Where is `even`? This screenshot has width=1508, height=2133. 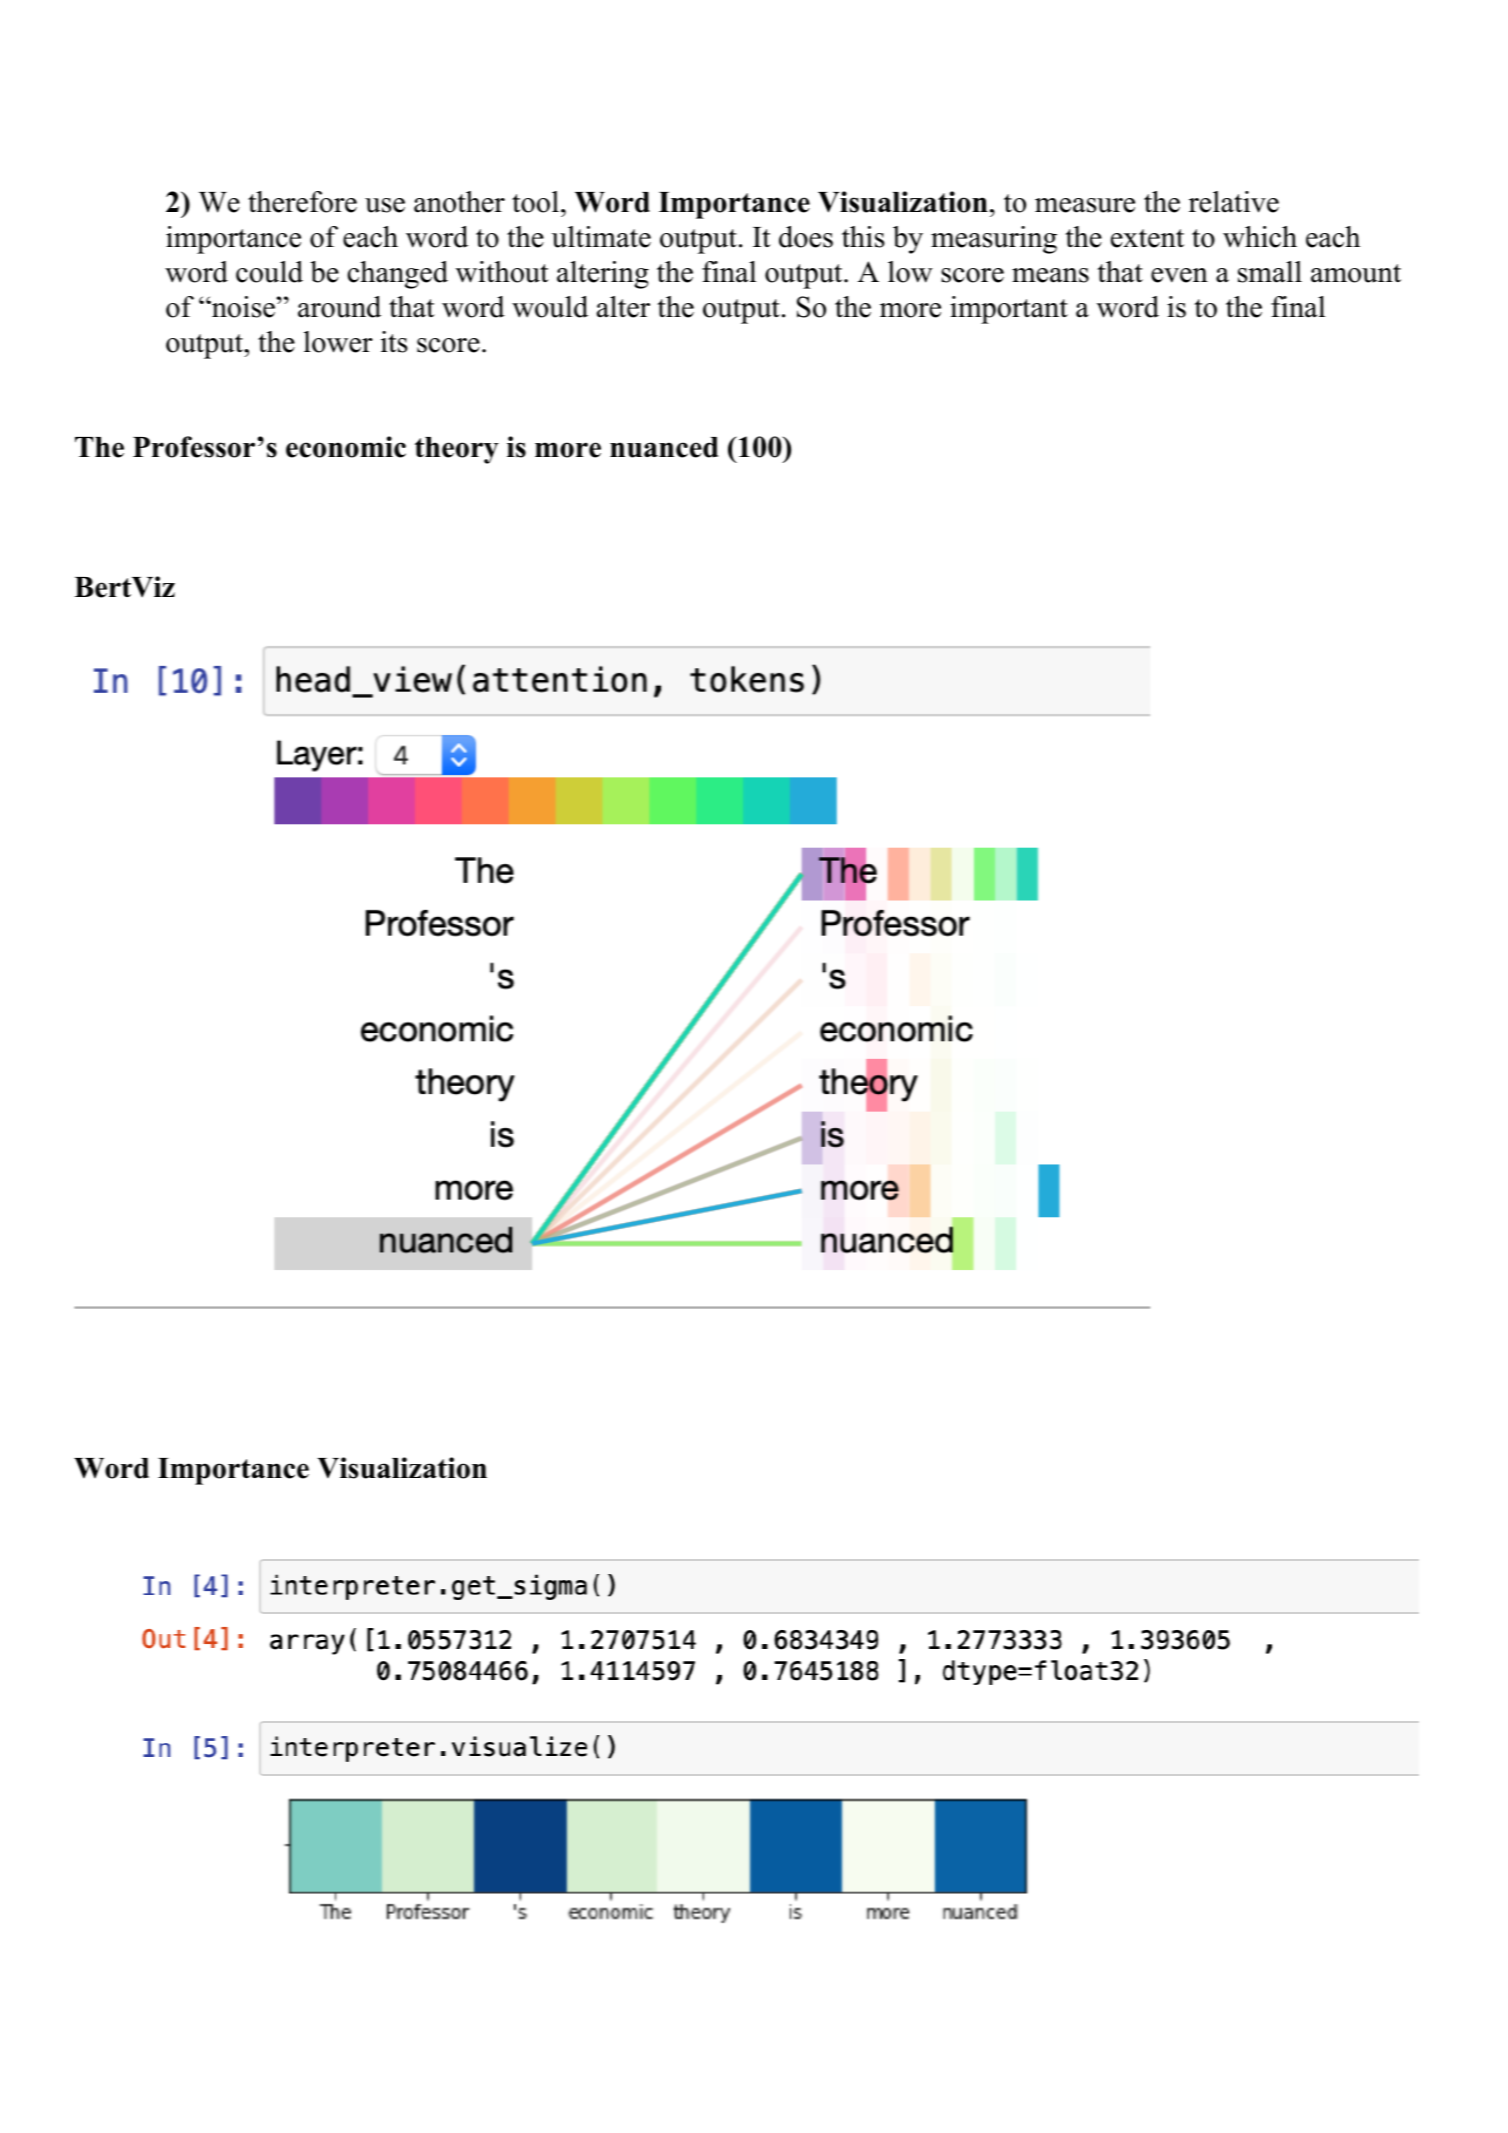
even is located at coordinates (1179, 275).
